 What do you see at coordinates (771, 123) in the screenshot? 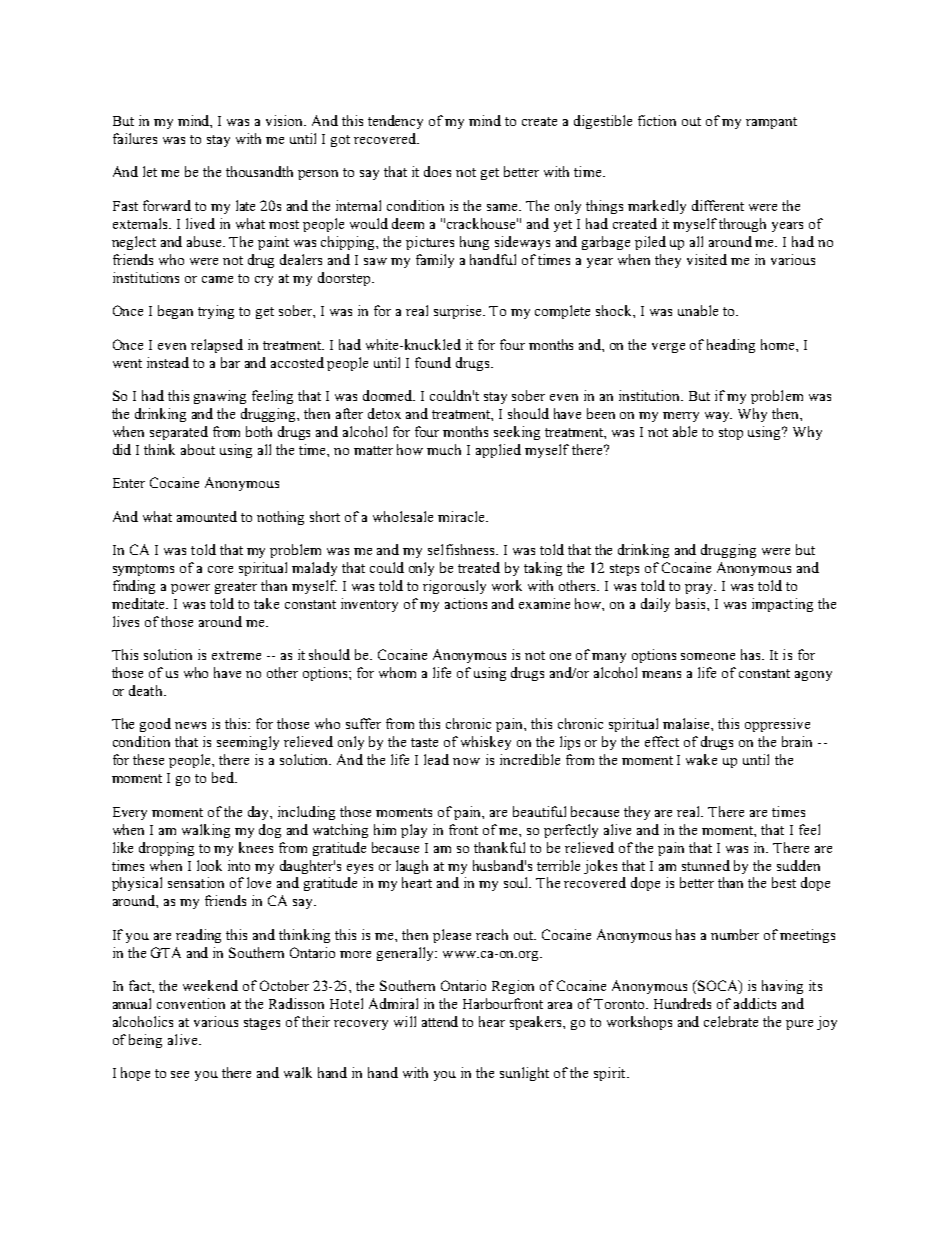
I see `rampant` at bounding box center [771, 123].
